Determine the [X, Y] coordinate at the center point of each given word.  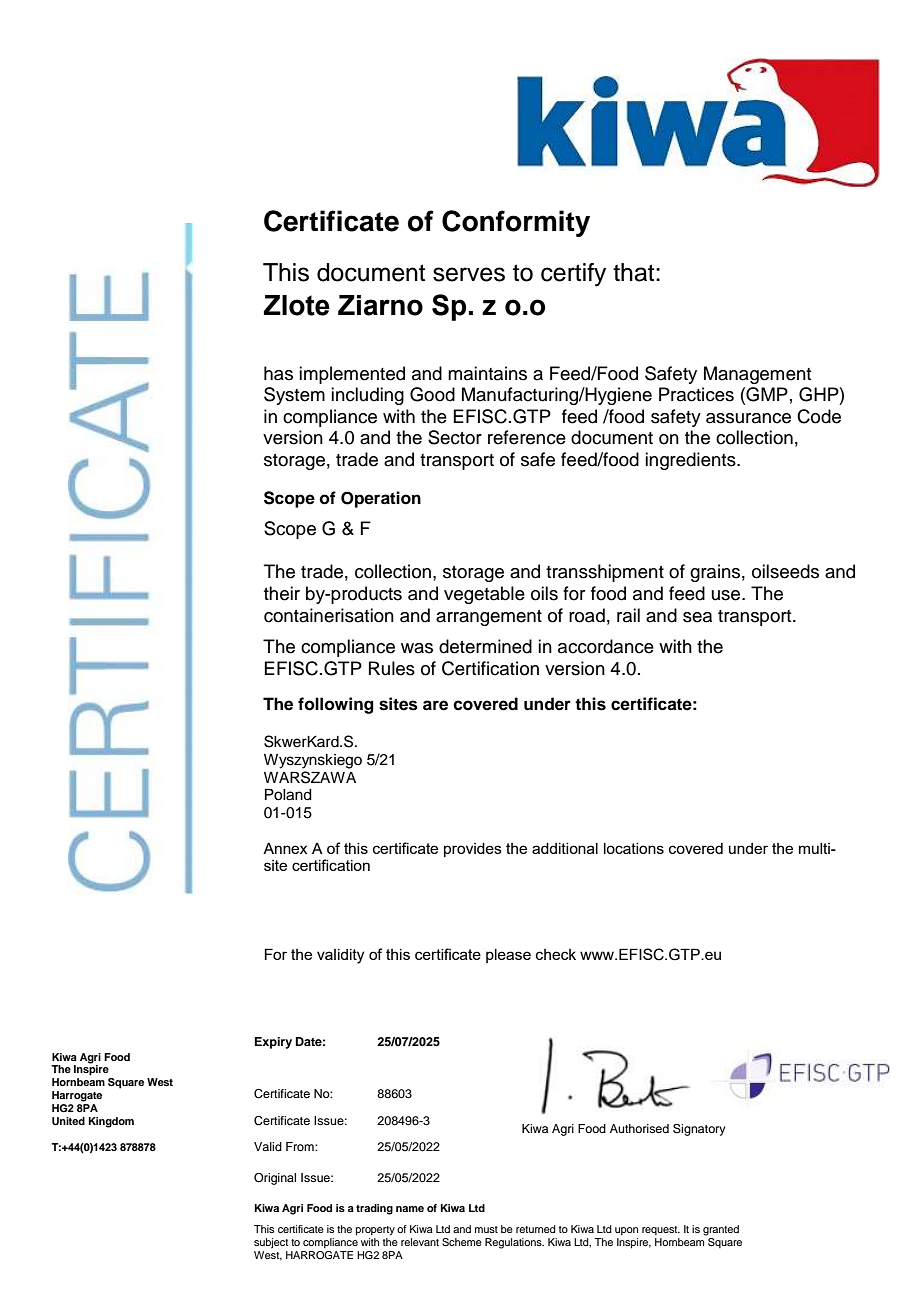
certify [573, 275]
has [278, 373]
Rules [392, 668]
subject [271, 1243]
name [410, 1209]
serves [469, 274]
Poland [288, 795]
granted [721, 1230]
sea [697, 617]
